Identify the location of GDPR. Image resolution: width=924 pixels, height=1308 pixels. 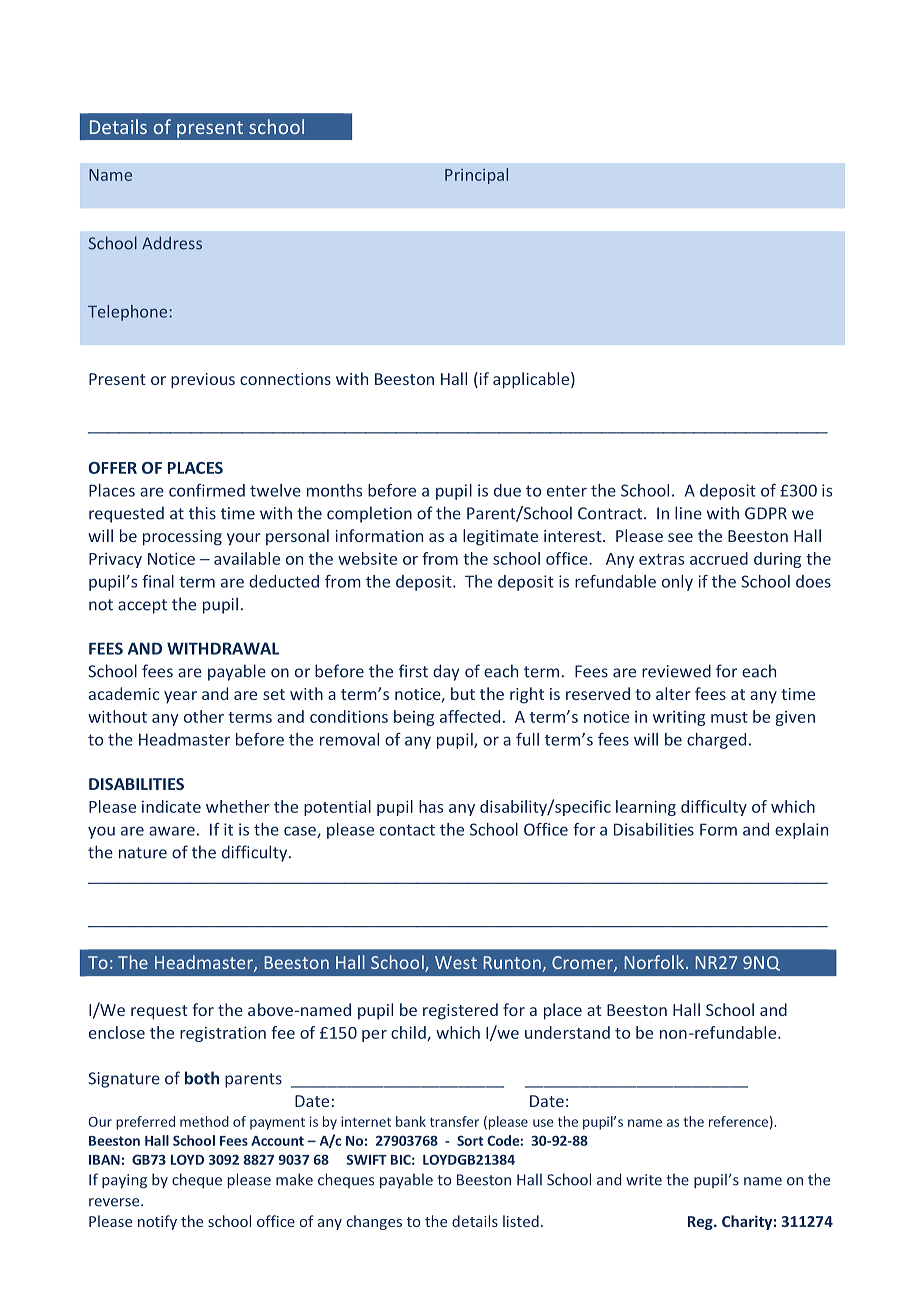
(766, 513).
